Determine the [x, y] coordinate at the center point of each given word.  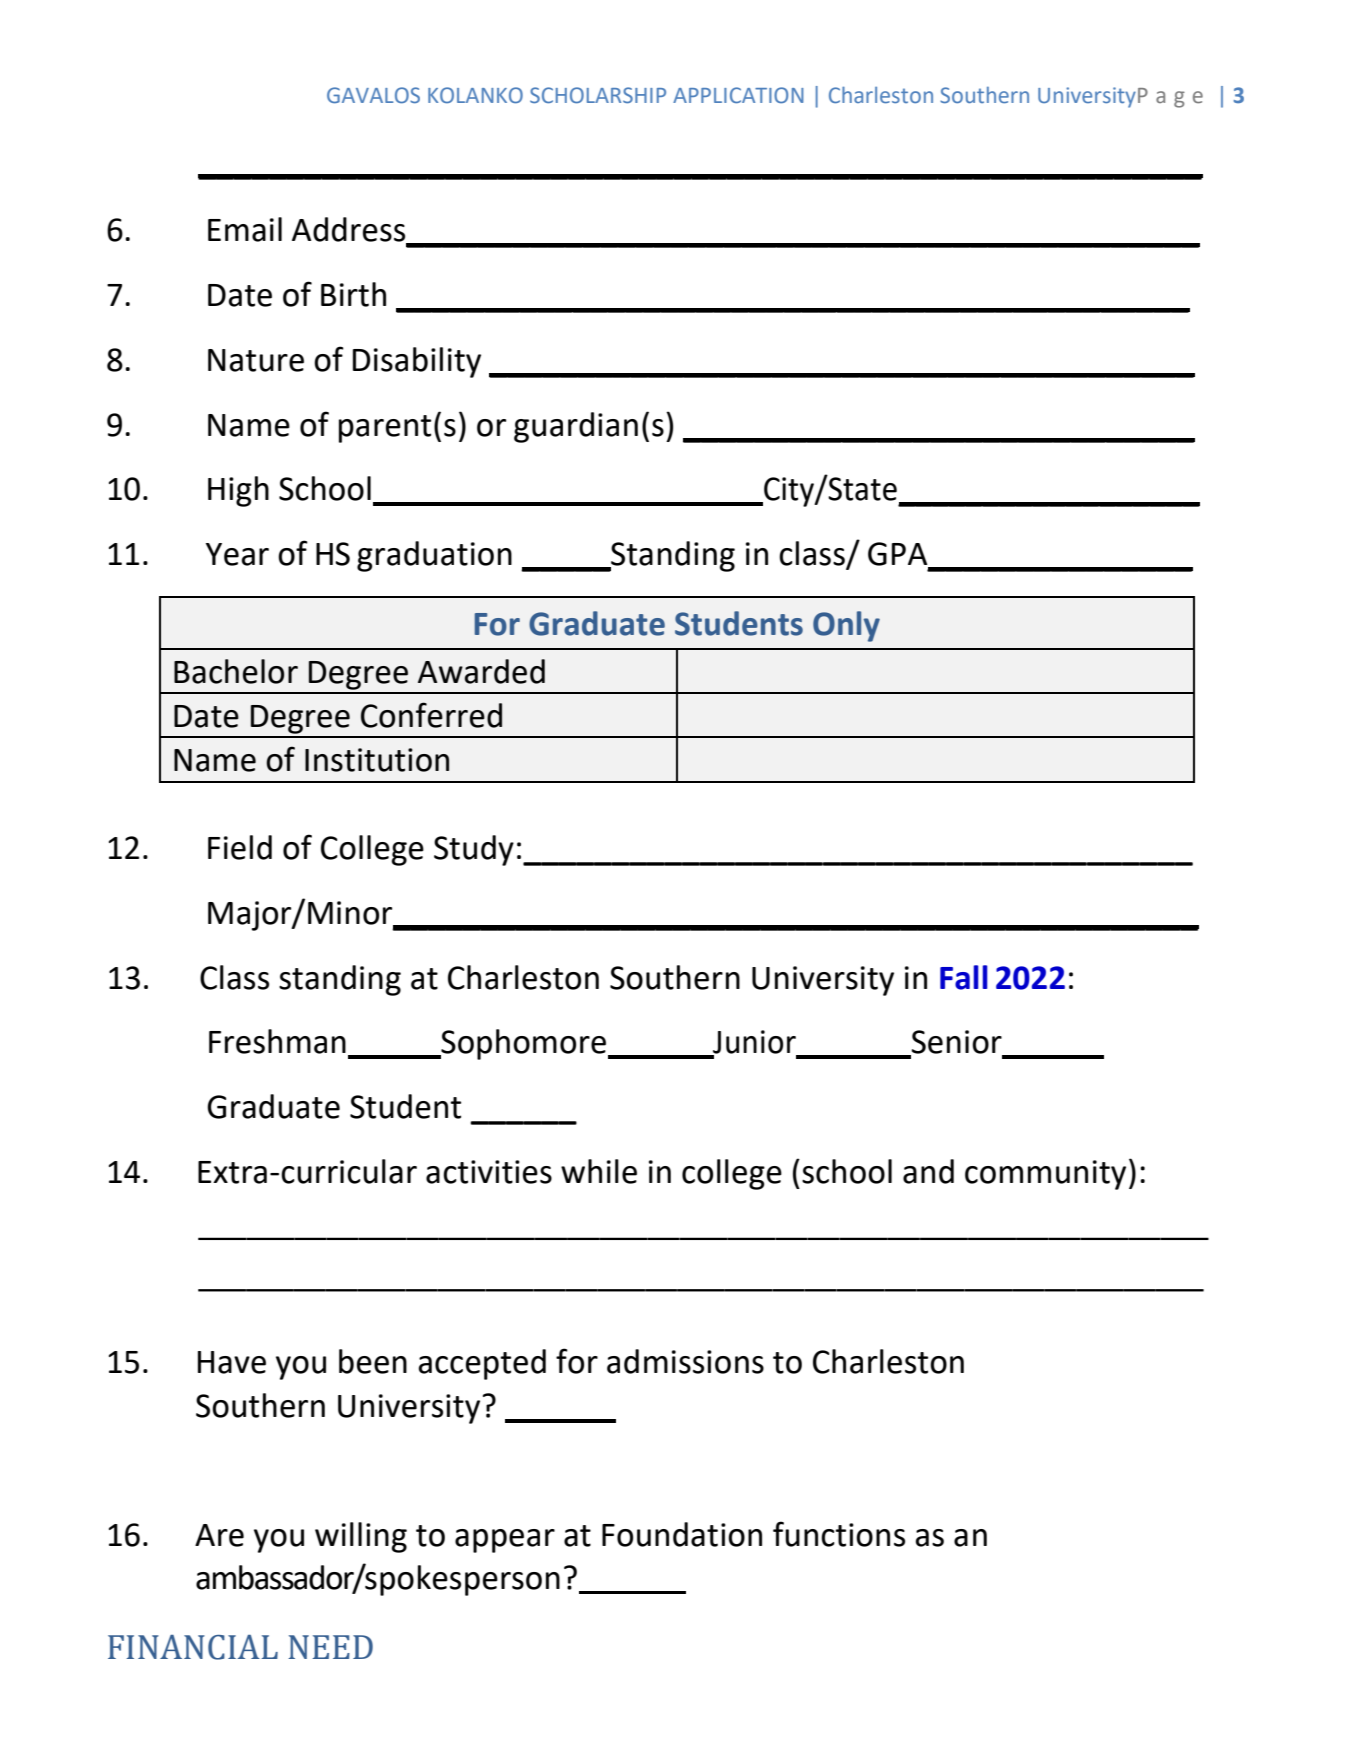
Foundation [682, 1534]
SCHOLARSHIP [598, 95]
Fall [964, 977]
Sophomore [522, 1044]
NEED [330, 1647]
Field [240, 847]
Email [245, 229]
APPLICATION [738, 95]
